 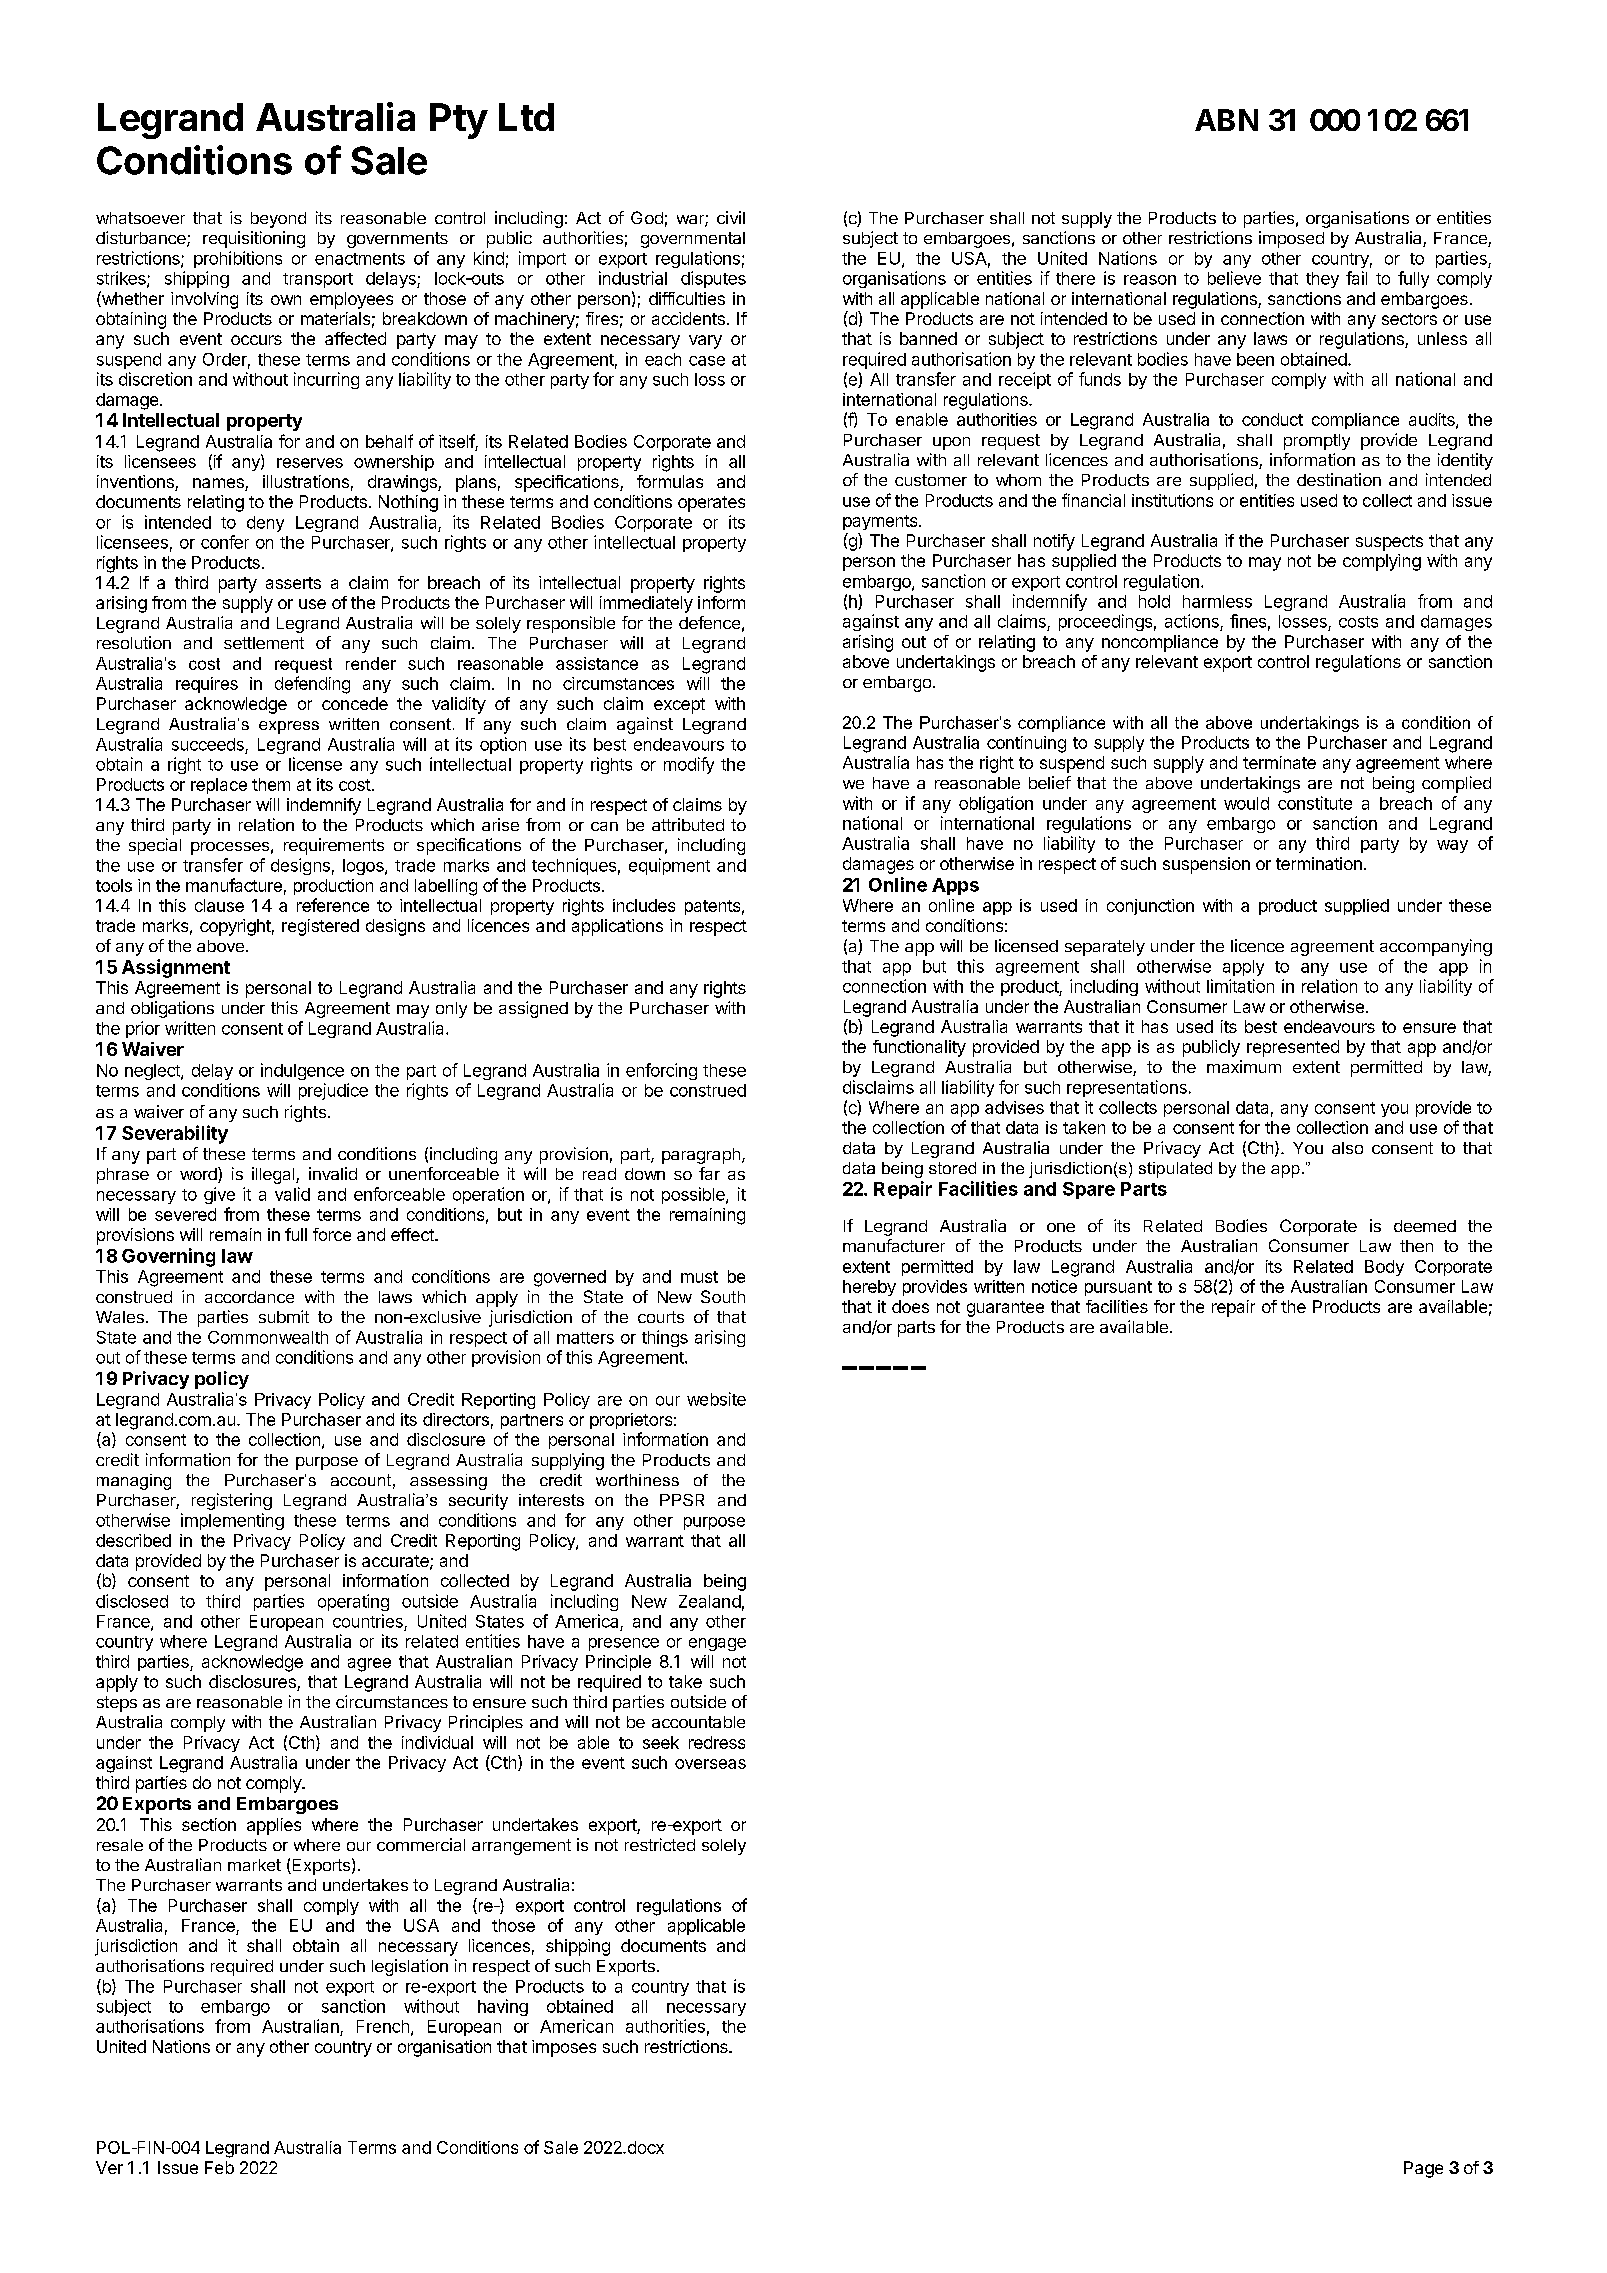 What do you see at coordinates (1423, 2169) in the page?
I see `Page` at bounding box center [1423, 2169].
